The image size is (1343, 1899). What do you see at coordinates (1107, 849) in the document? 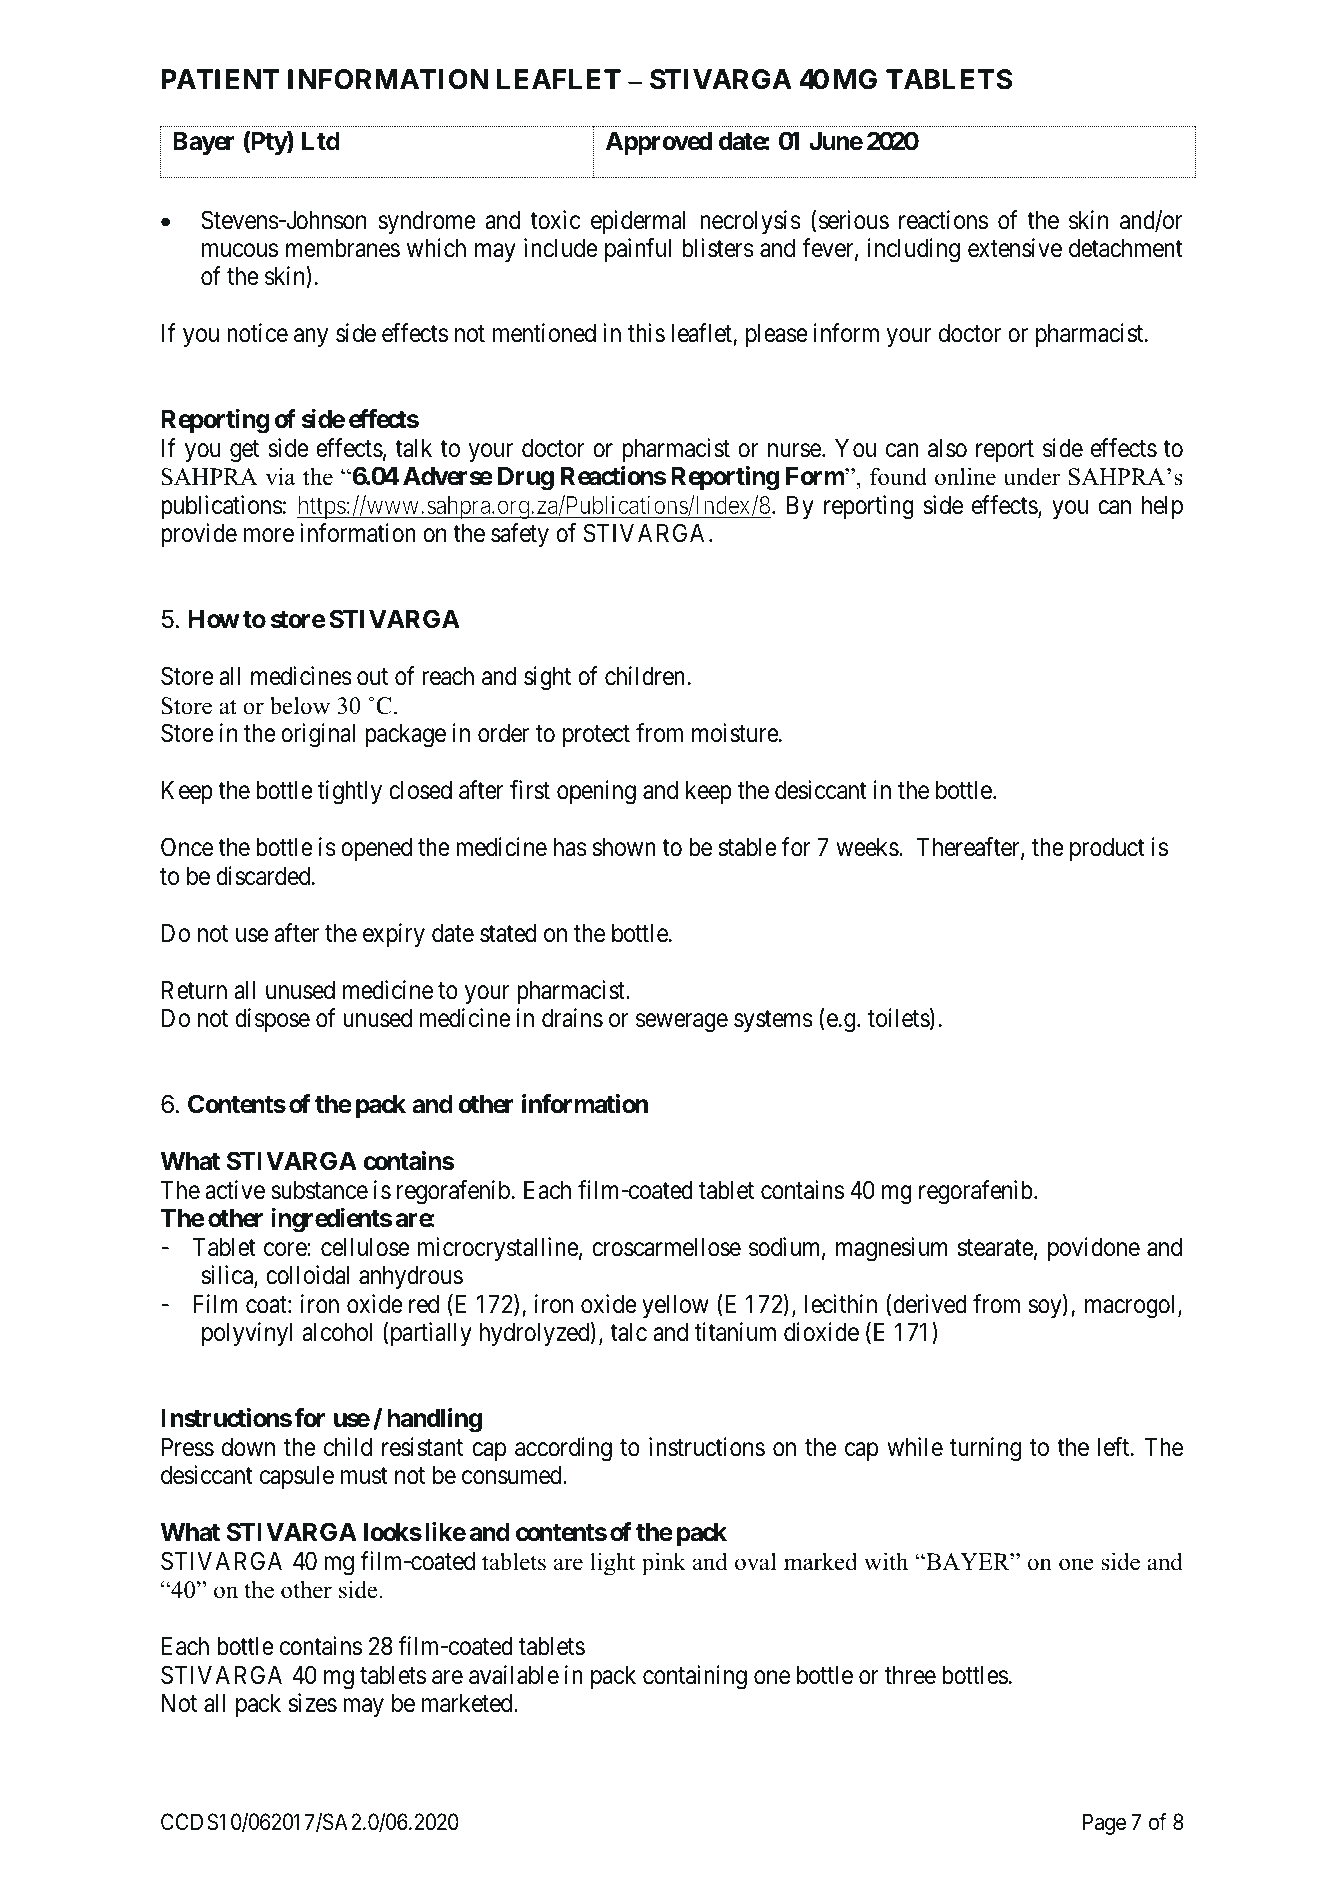
I see `product` at bounding box center [1107, 849].
